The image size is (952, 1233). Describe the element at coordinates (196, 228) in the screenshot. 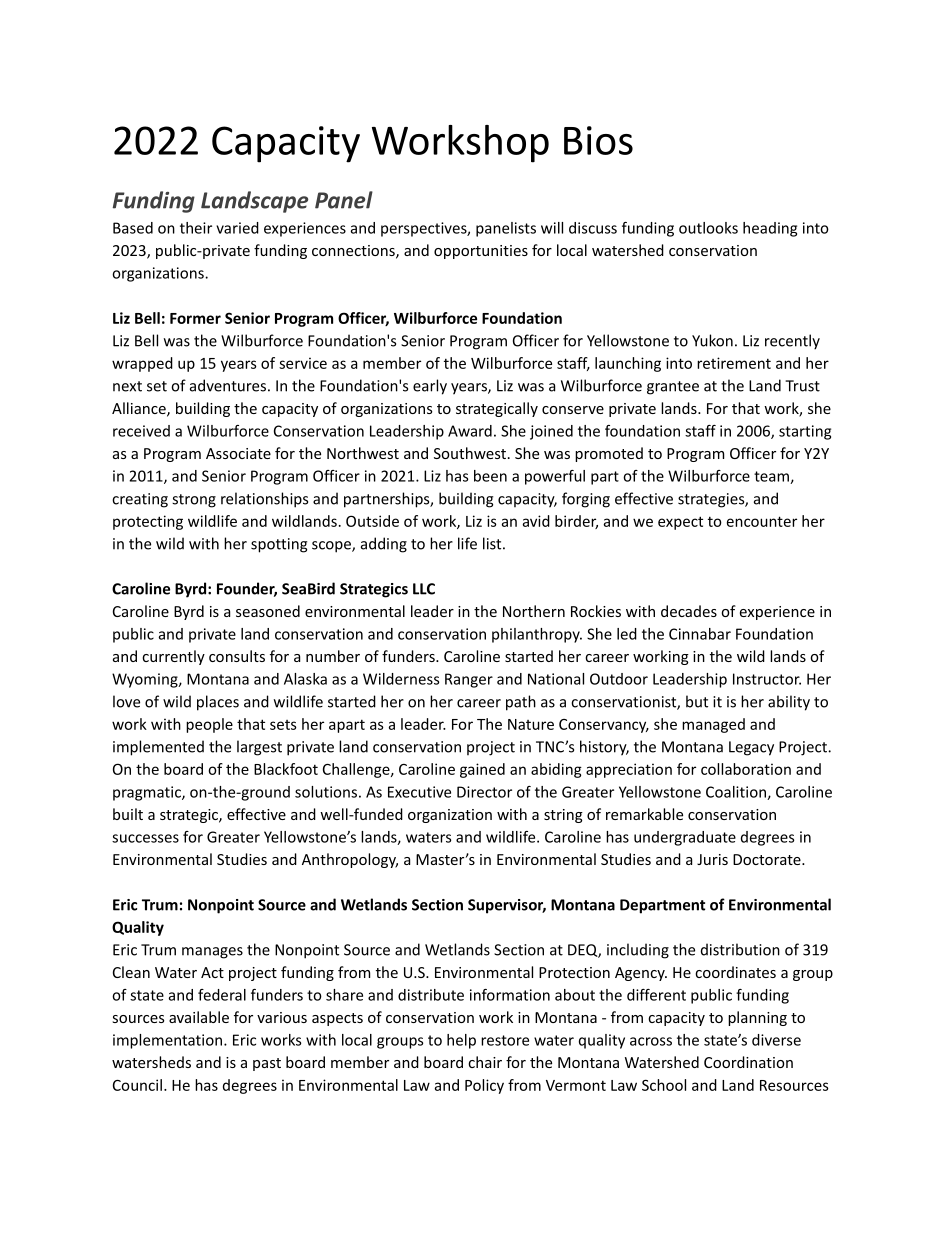

I see `their` at that location.
